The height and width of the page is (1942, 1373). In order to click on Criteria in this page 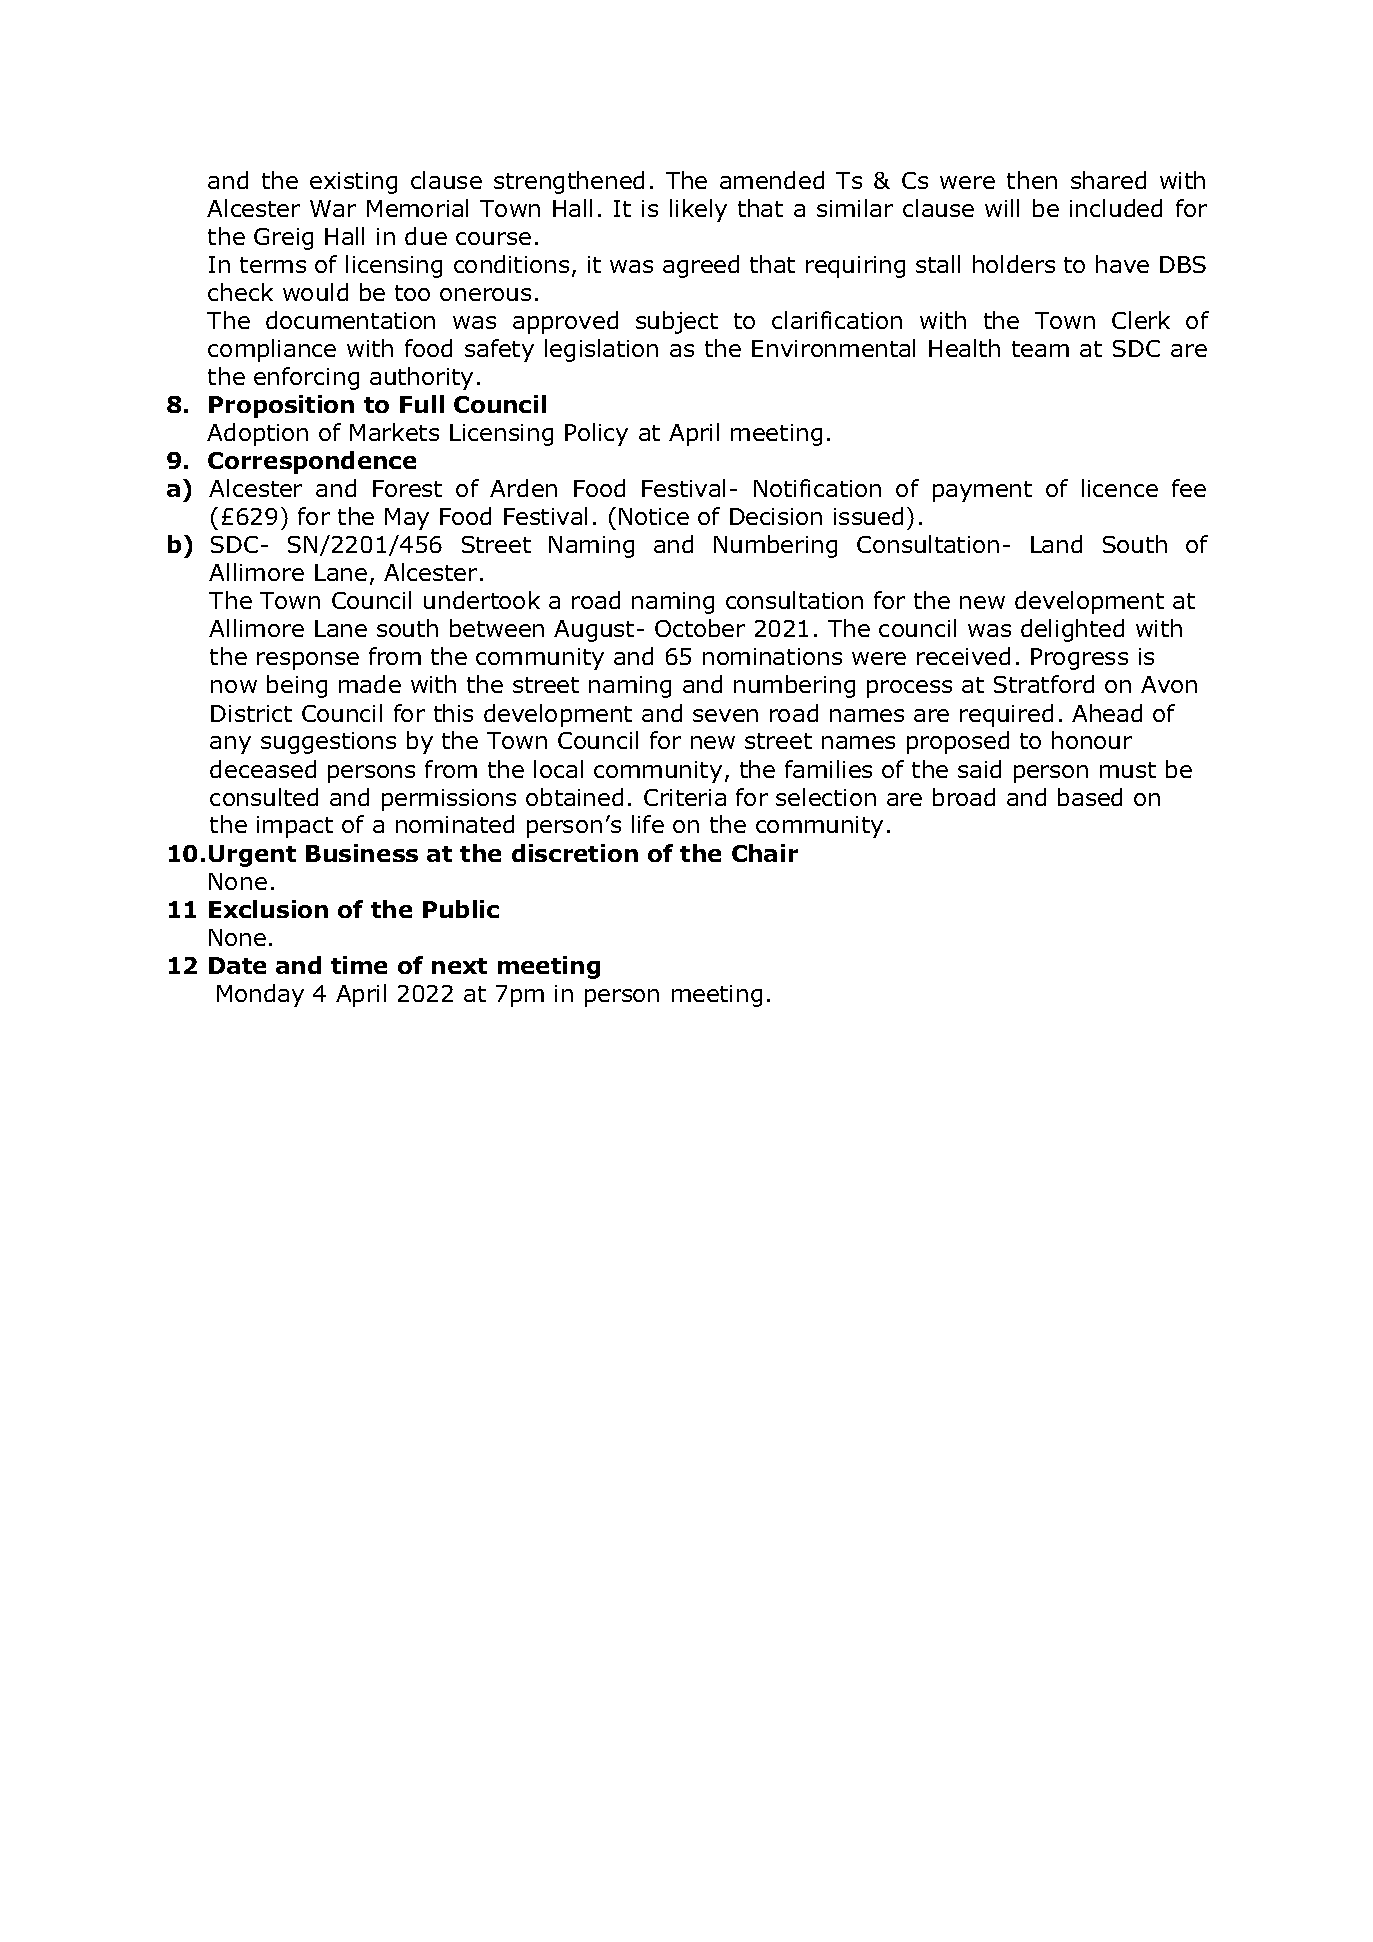, I will do `click(685, 797)`.
